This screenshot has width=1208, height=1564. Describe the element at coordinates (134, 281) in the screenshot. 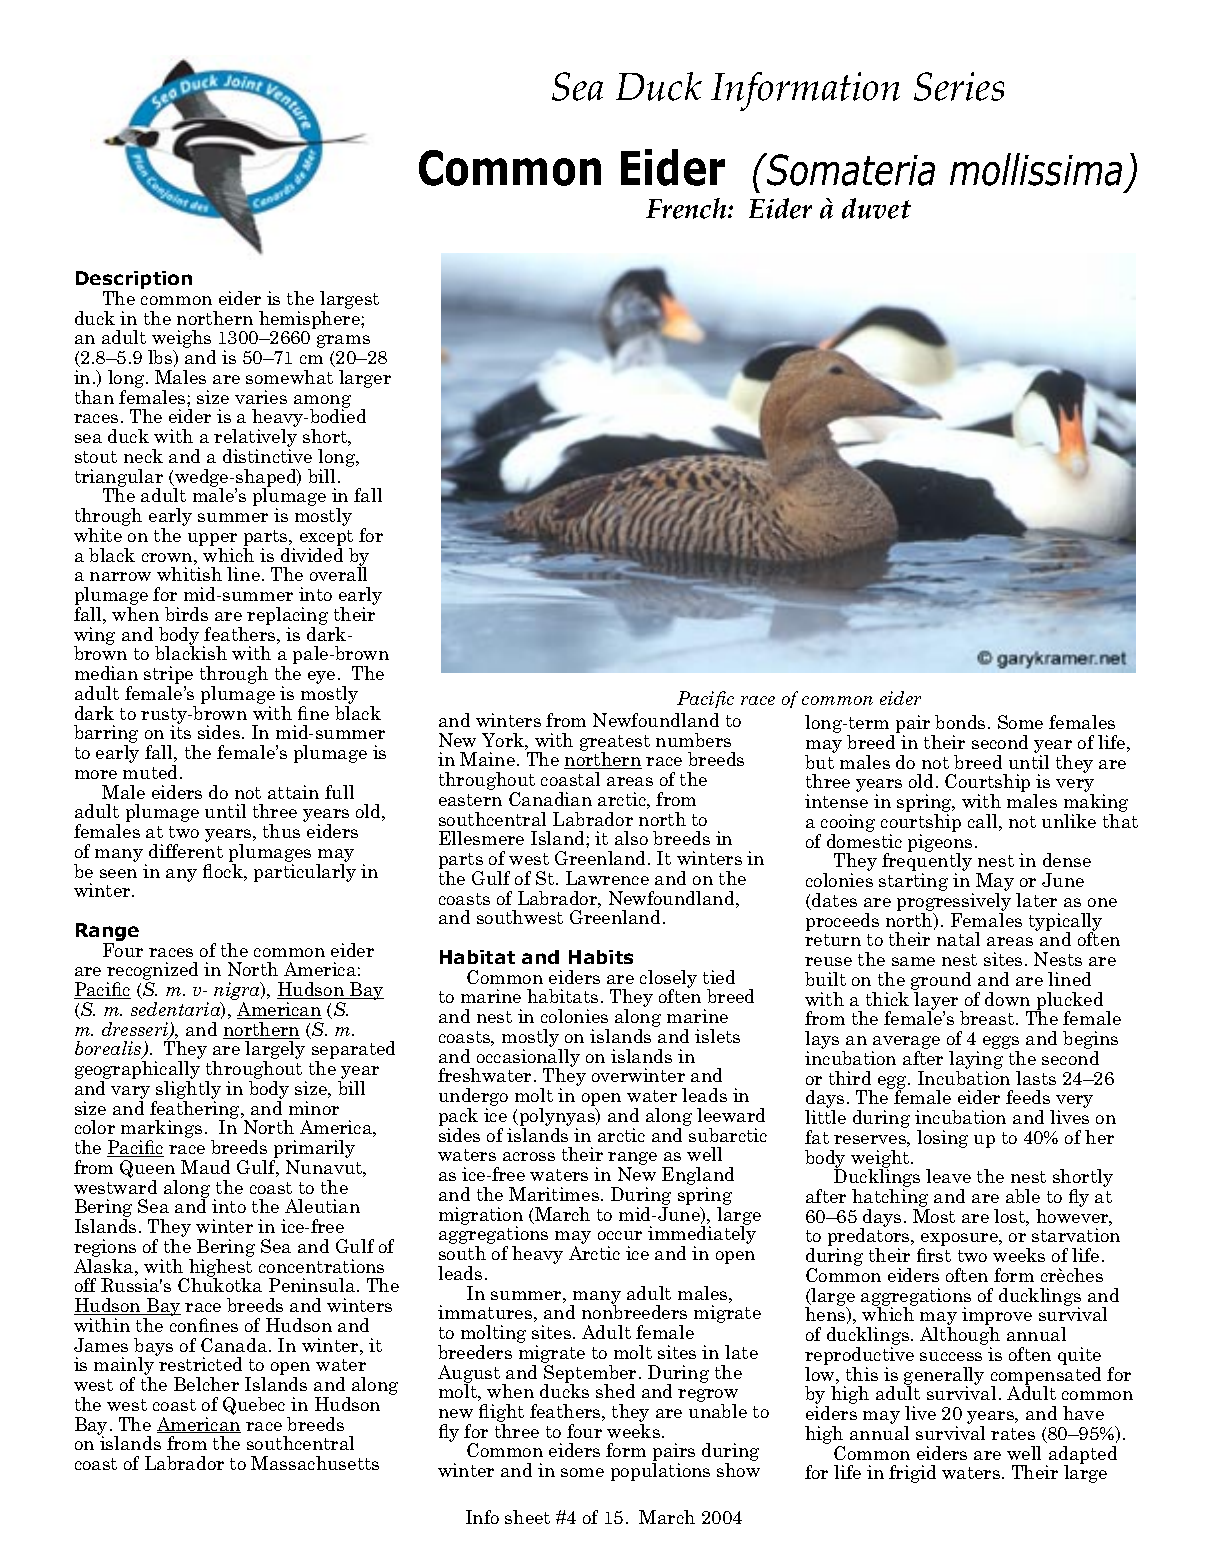

I see `Description` at that location.
